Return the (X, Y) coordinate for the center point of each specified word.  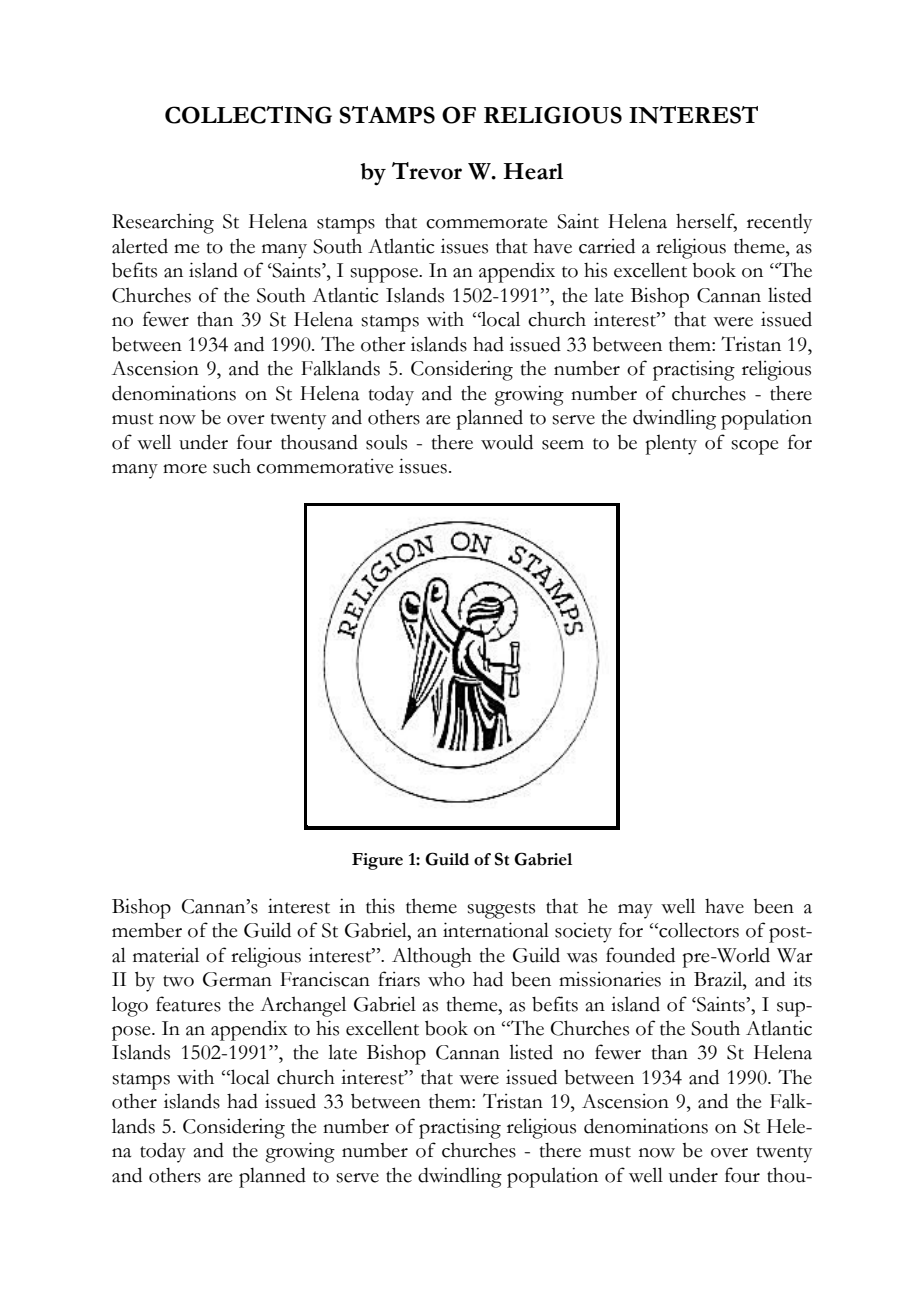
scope (755, 447)
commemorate (487, 223)
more (185, 469)
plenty (671, 444)
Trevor (427, 171)
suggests (501, 910)
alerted (140, 246)
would (507, 442)
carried (607, 246)
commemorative (325, 466)
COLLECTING (248, 115)
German (237, 979)
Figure (377, 861)
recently (779, 223)
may (635, 911)
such (232, 466)
